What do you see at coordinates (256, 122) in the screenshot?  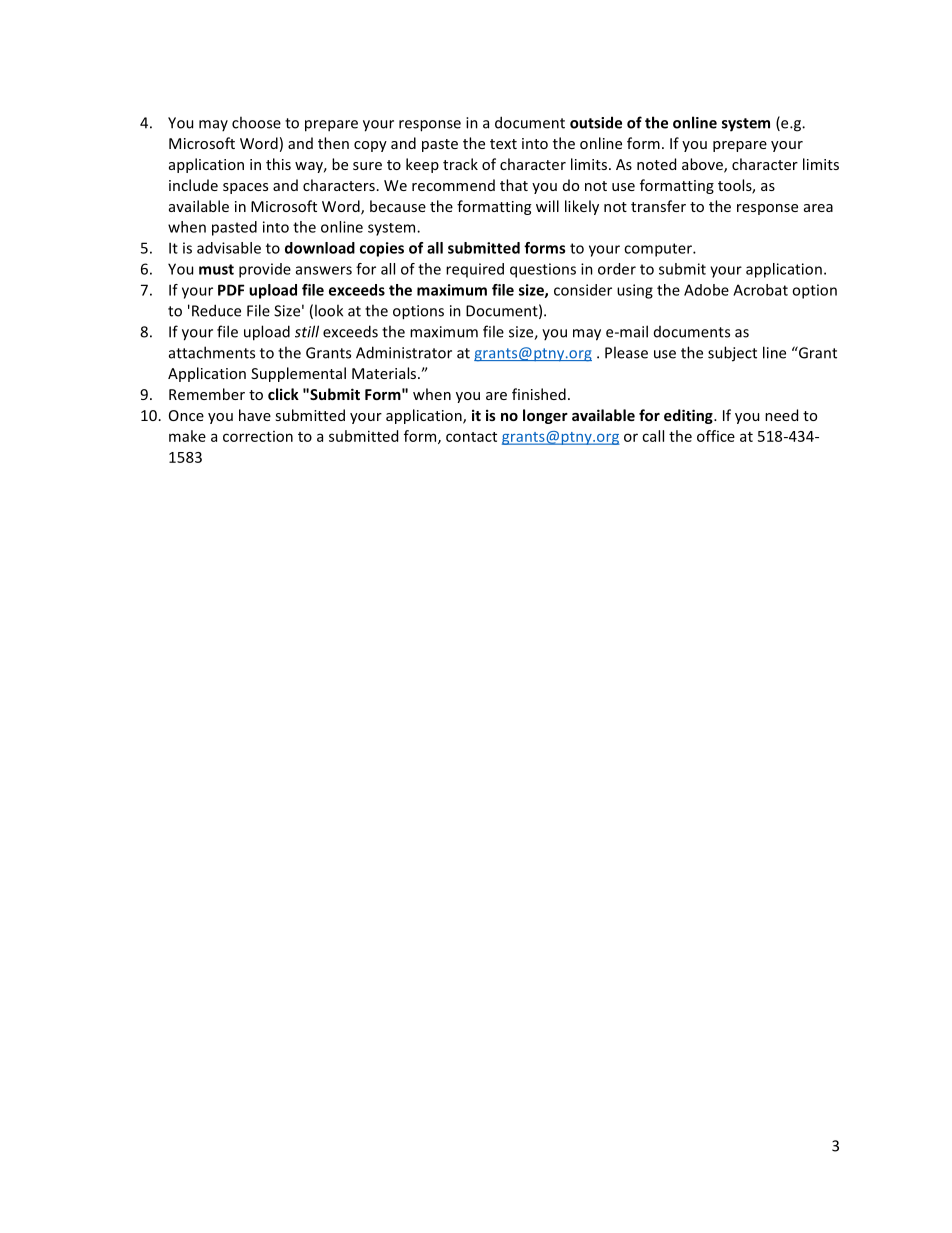 I see `choose` at bounding box center [256, 122].
